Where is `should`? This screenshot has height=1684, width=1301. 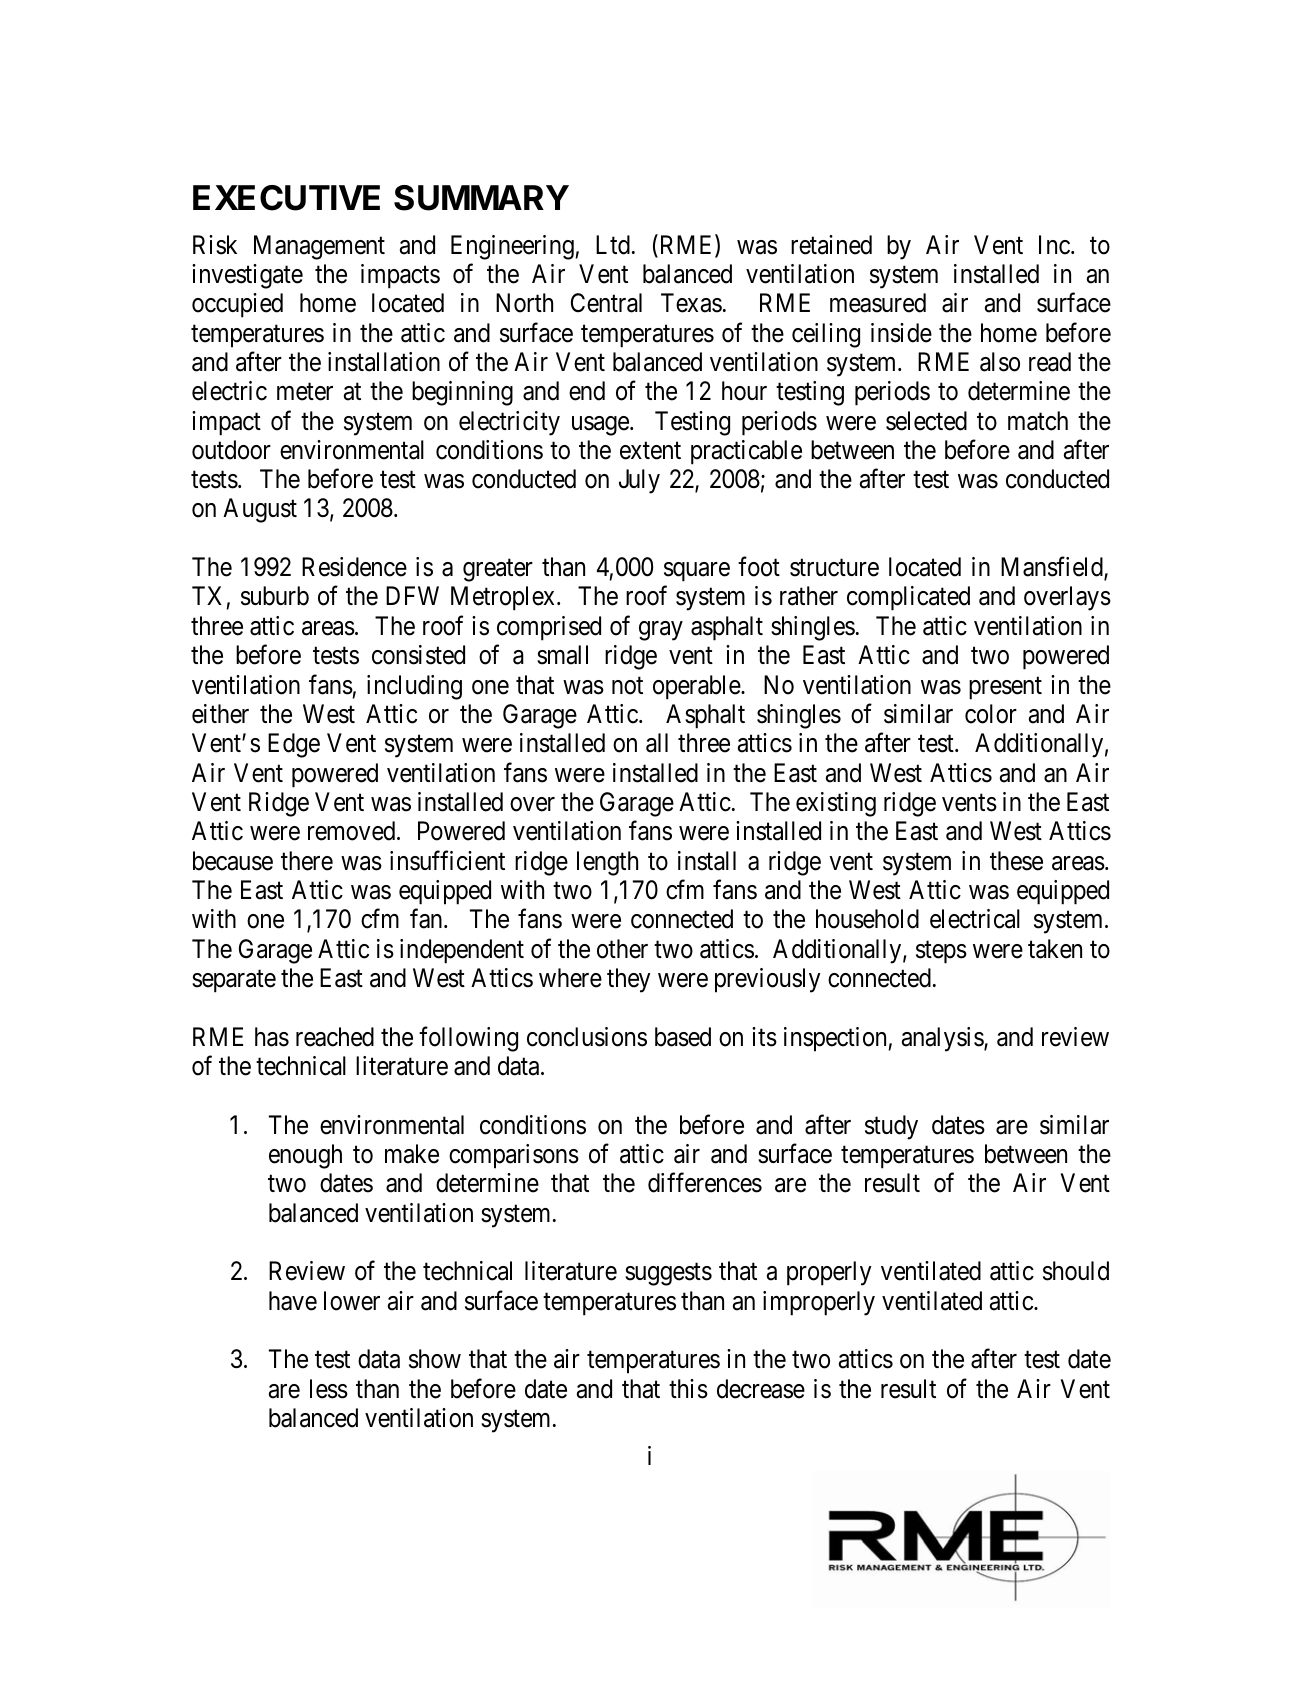 should is located at coordinates (1076, 1271).
